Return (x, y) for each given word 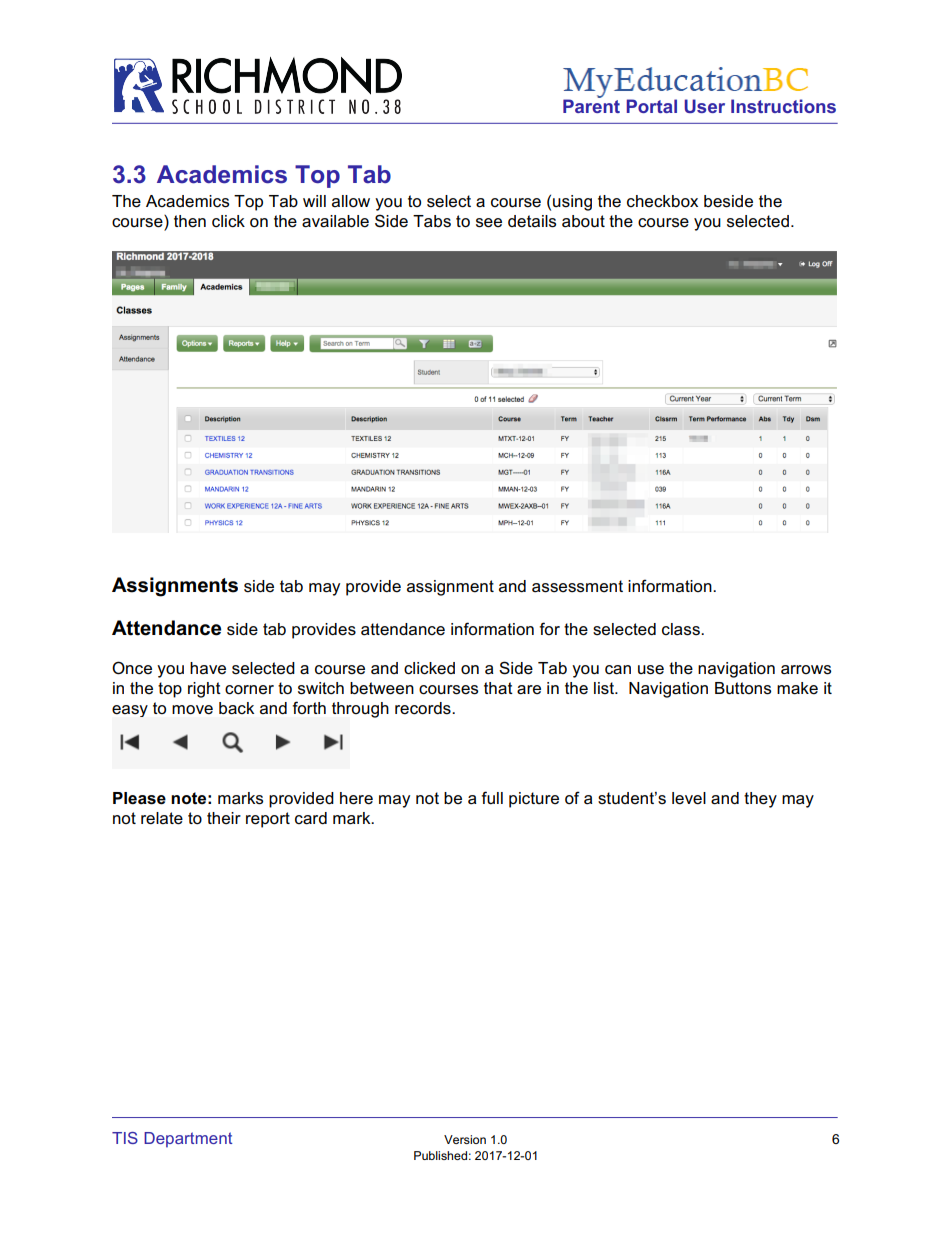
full (492, 798)
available (335, 221)
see (489, 223)
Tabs (432, 221)
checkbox (662, 201)
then (190, 221)
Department (188, 1140)
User (704, 106)
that (498, 688)
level (689, 798)
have (208, 668)
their (224, 818)
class (682, 629)
